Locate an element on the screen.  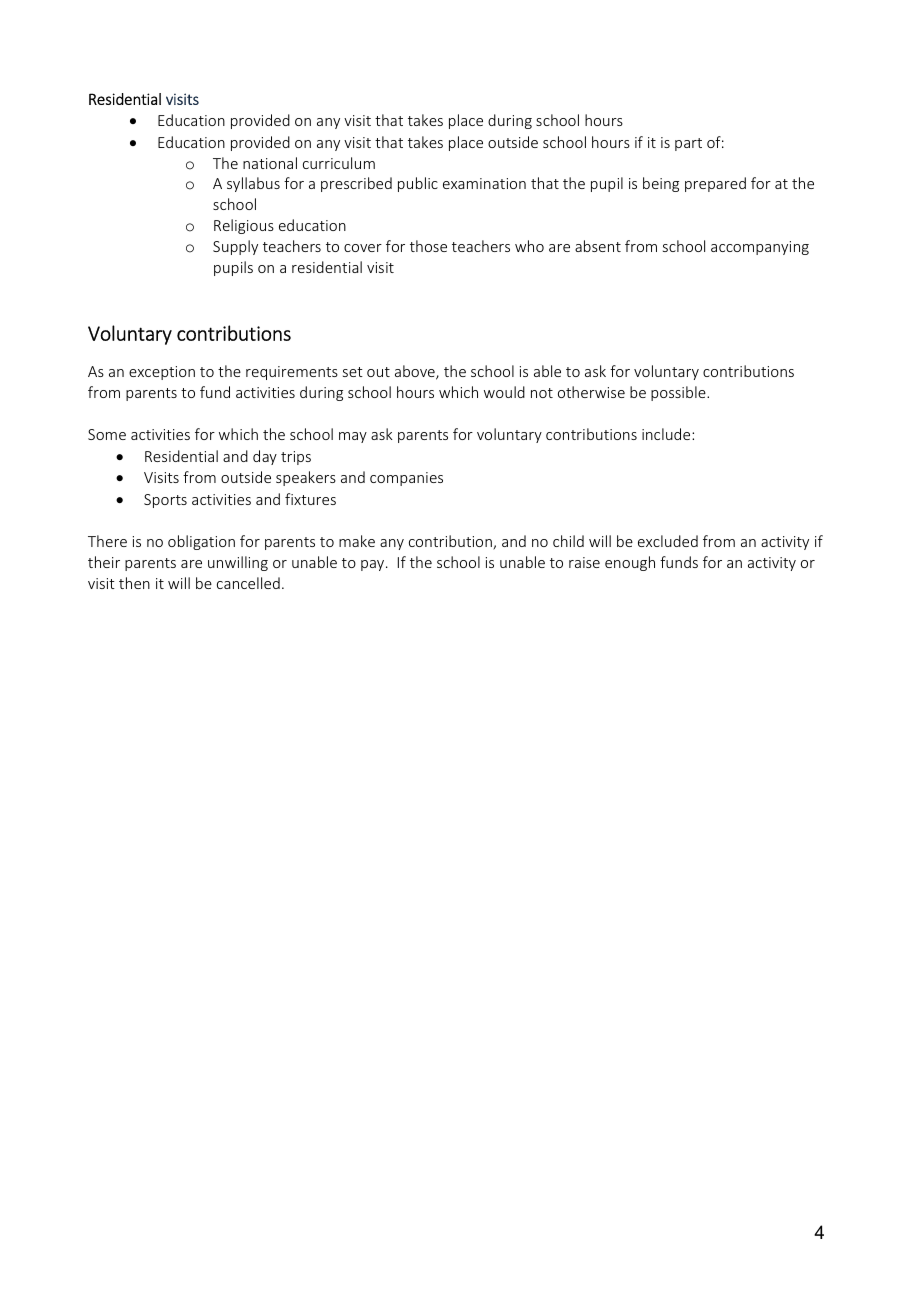
enough is located at coordinates (630, 563).
